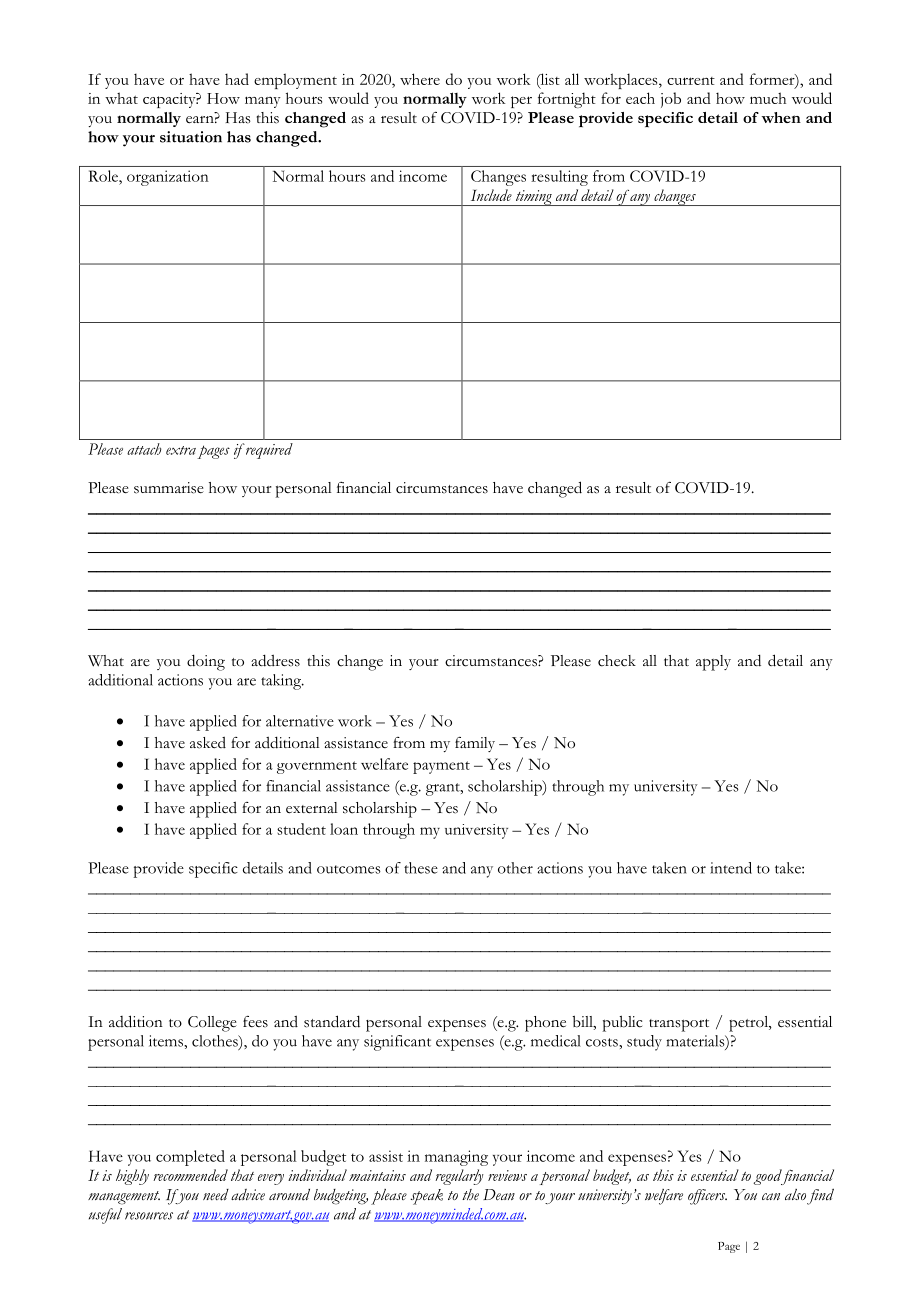  Describe the element at coordinates (190, 1175) in the screenshot. I see `recommended` at that location.
